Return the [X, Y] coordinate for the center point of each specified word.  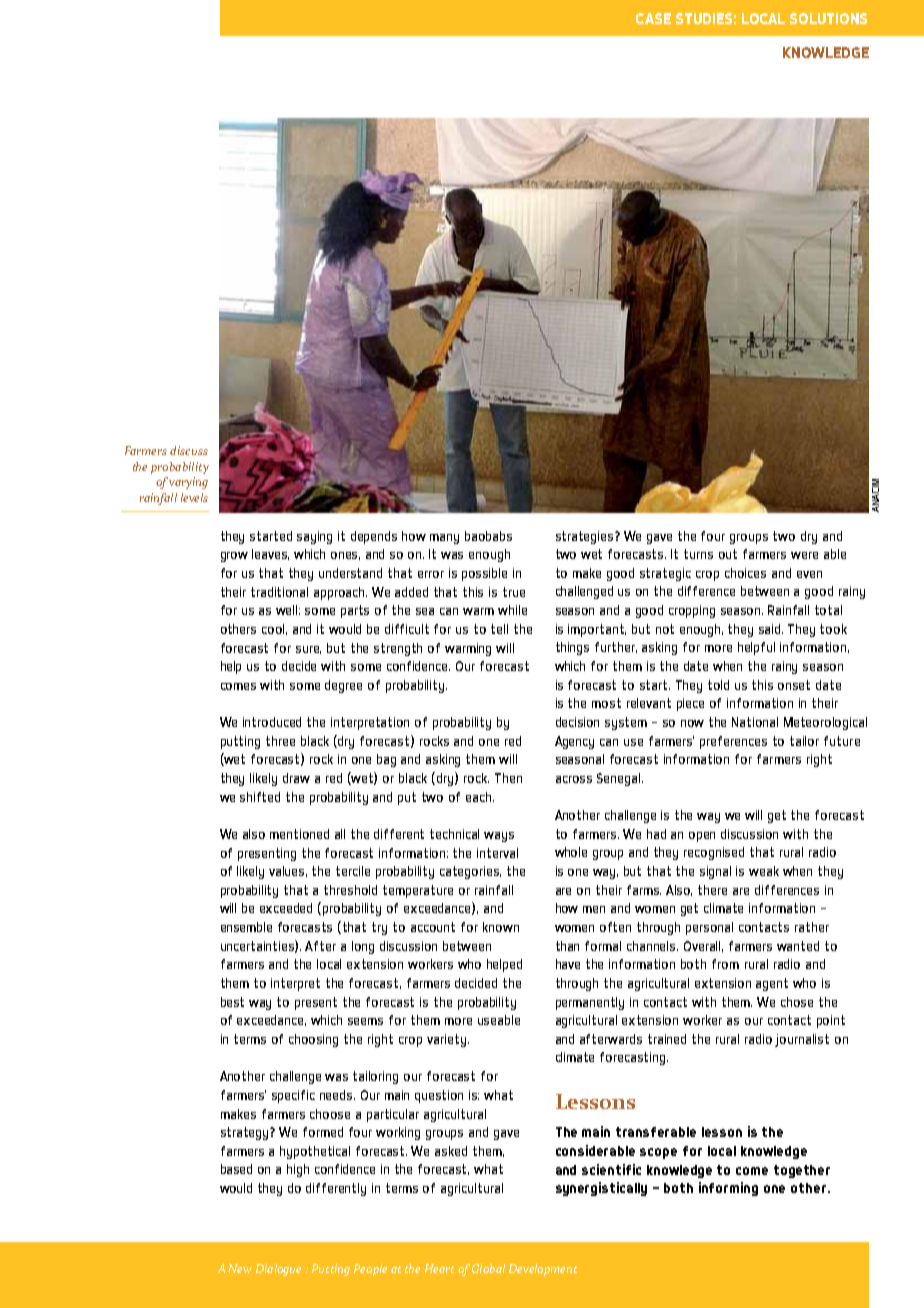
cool [274, 629]
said [771, 629]
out [728, 554]
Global [488, 1268]
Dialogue [278, 1270]
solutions [828, 18]
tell [499, 629]
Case [653, 18]
